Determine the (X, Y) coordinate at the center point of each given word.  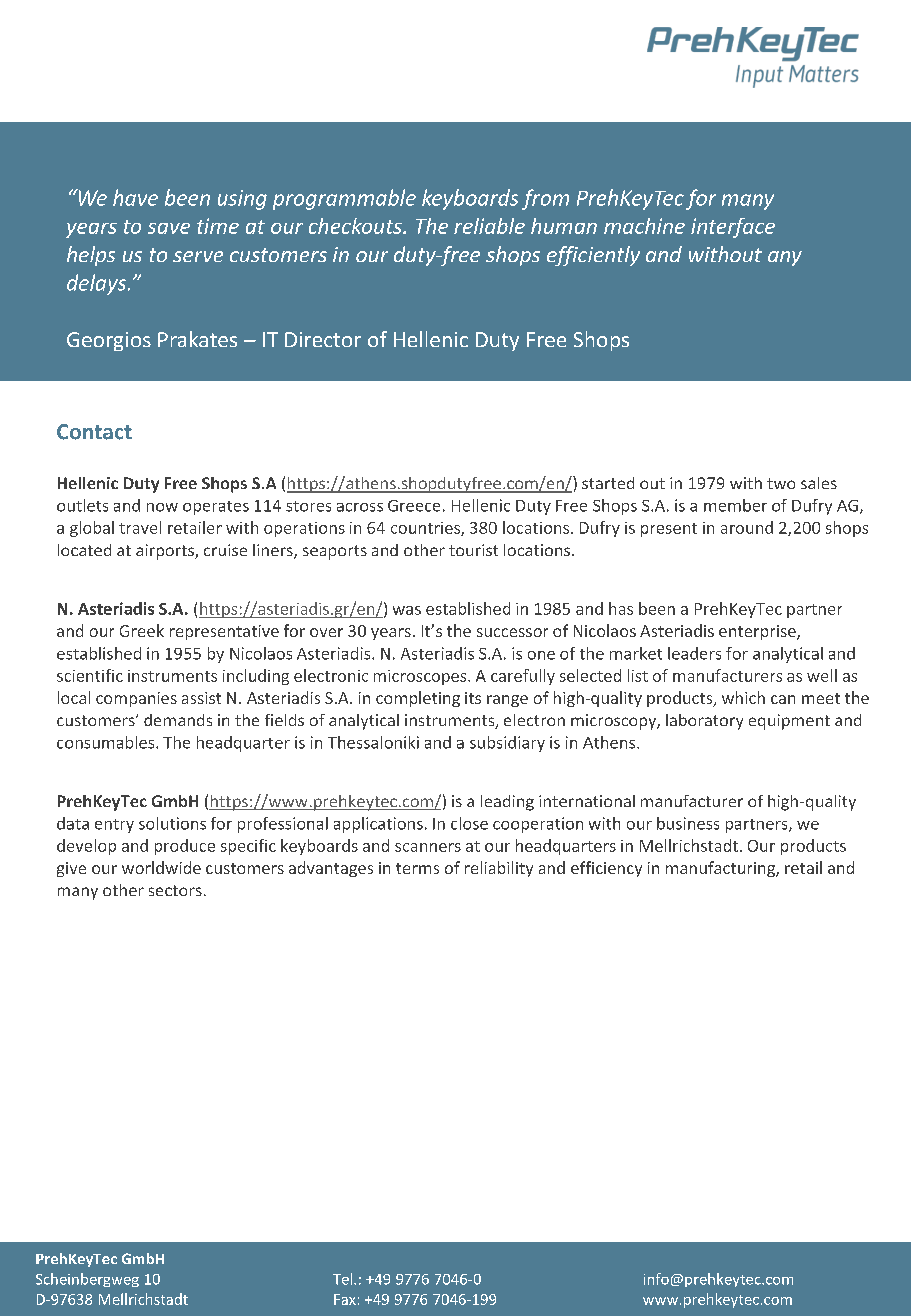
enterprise (758, 632)
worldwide (161, 867)
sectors (175, 890)
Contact (94, 432)
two (781, 483)
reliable (489, 226)
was (407, 610)
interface (733, 228)
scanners (428, 847)
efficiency (606, 869)
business (688, 823)
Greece (414, 506)
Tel (344, 1279)
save (169, 228)
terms (417, 868)
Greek (142, 630)
